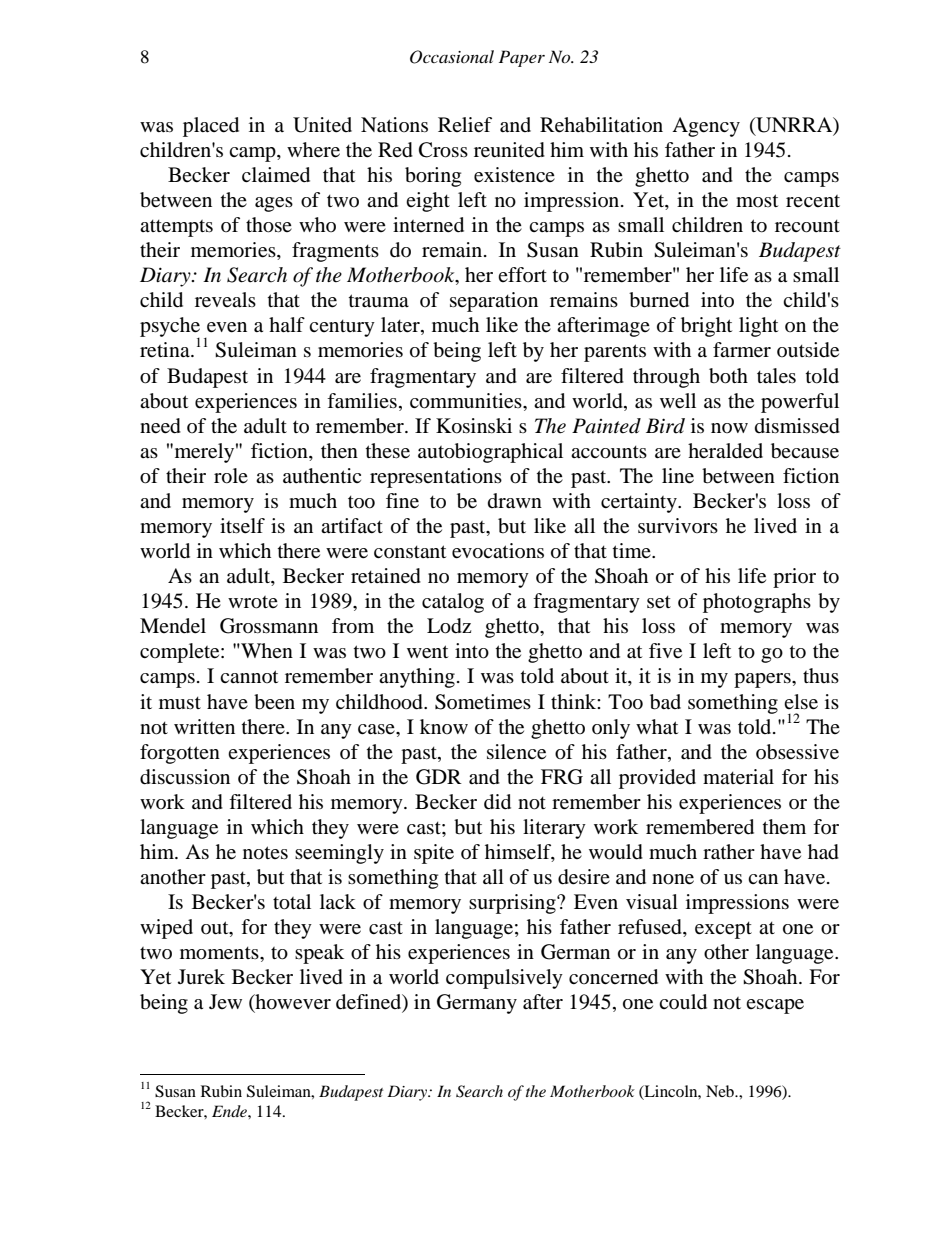  What do you see at coordinates (211, 127) in the image?
I see `placed` at bounding box center [211, 127].
